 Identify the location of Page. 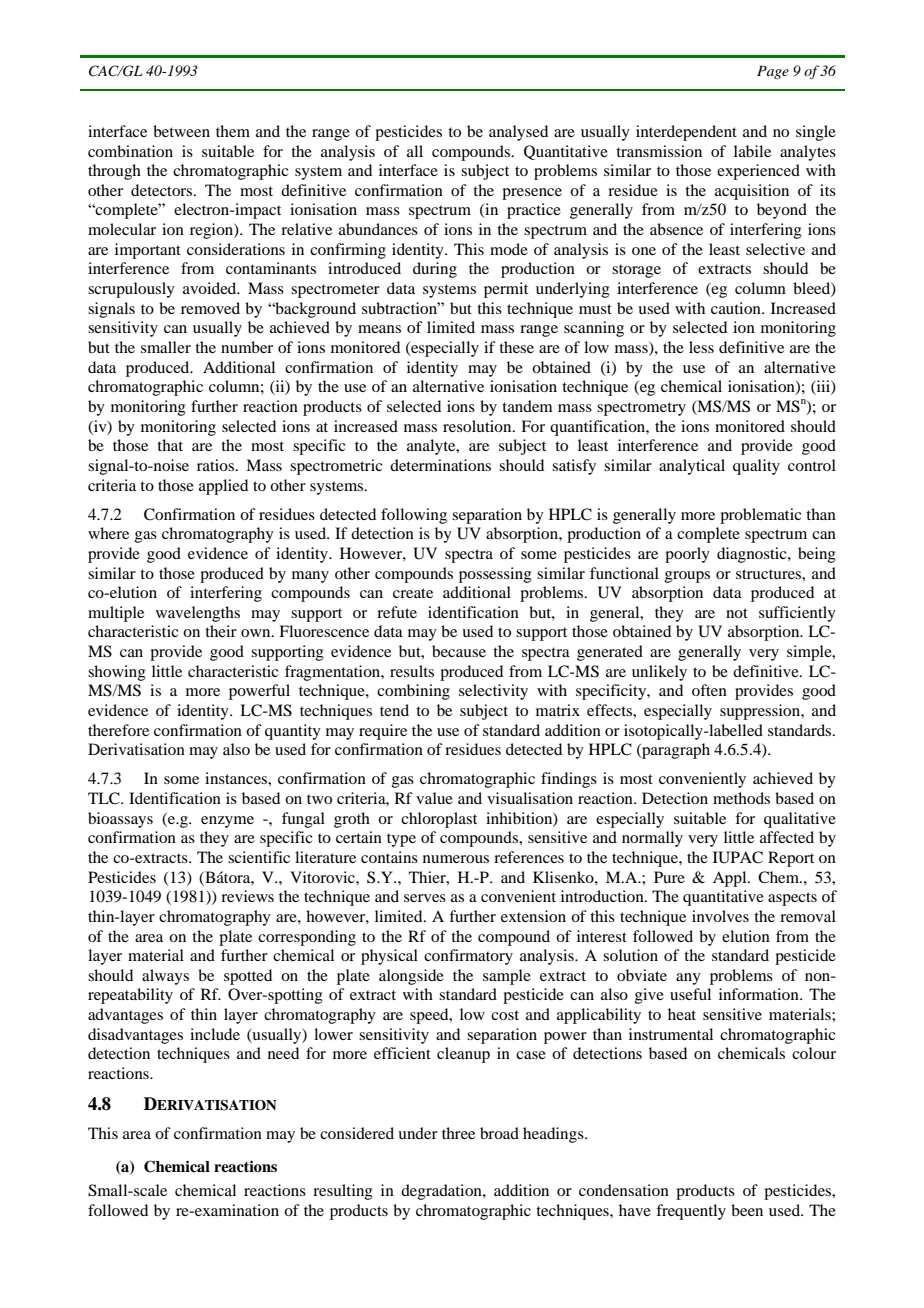
(773, 72).
